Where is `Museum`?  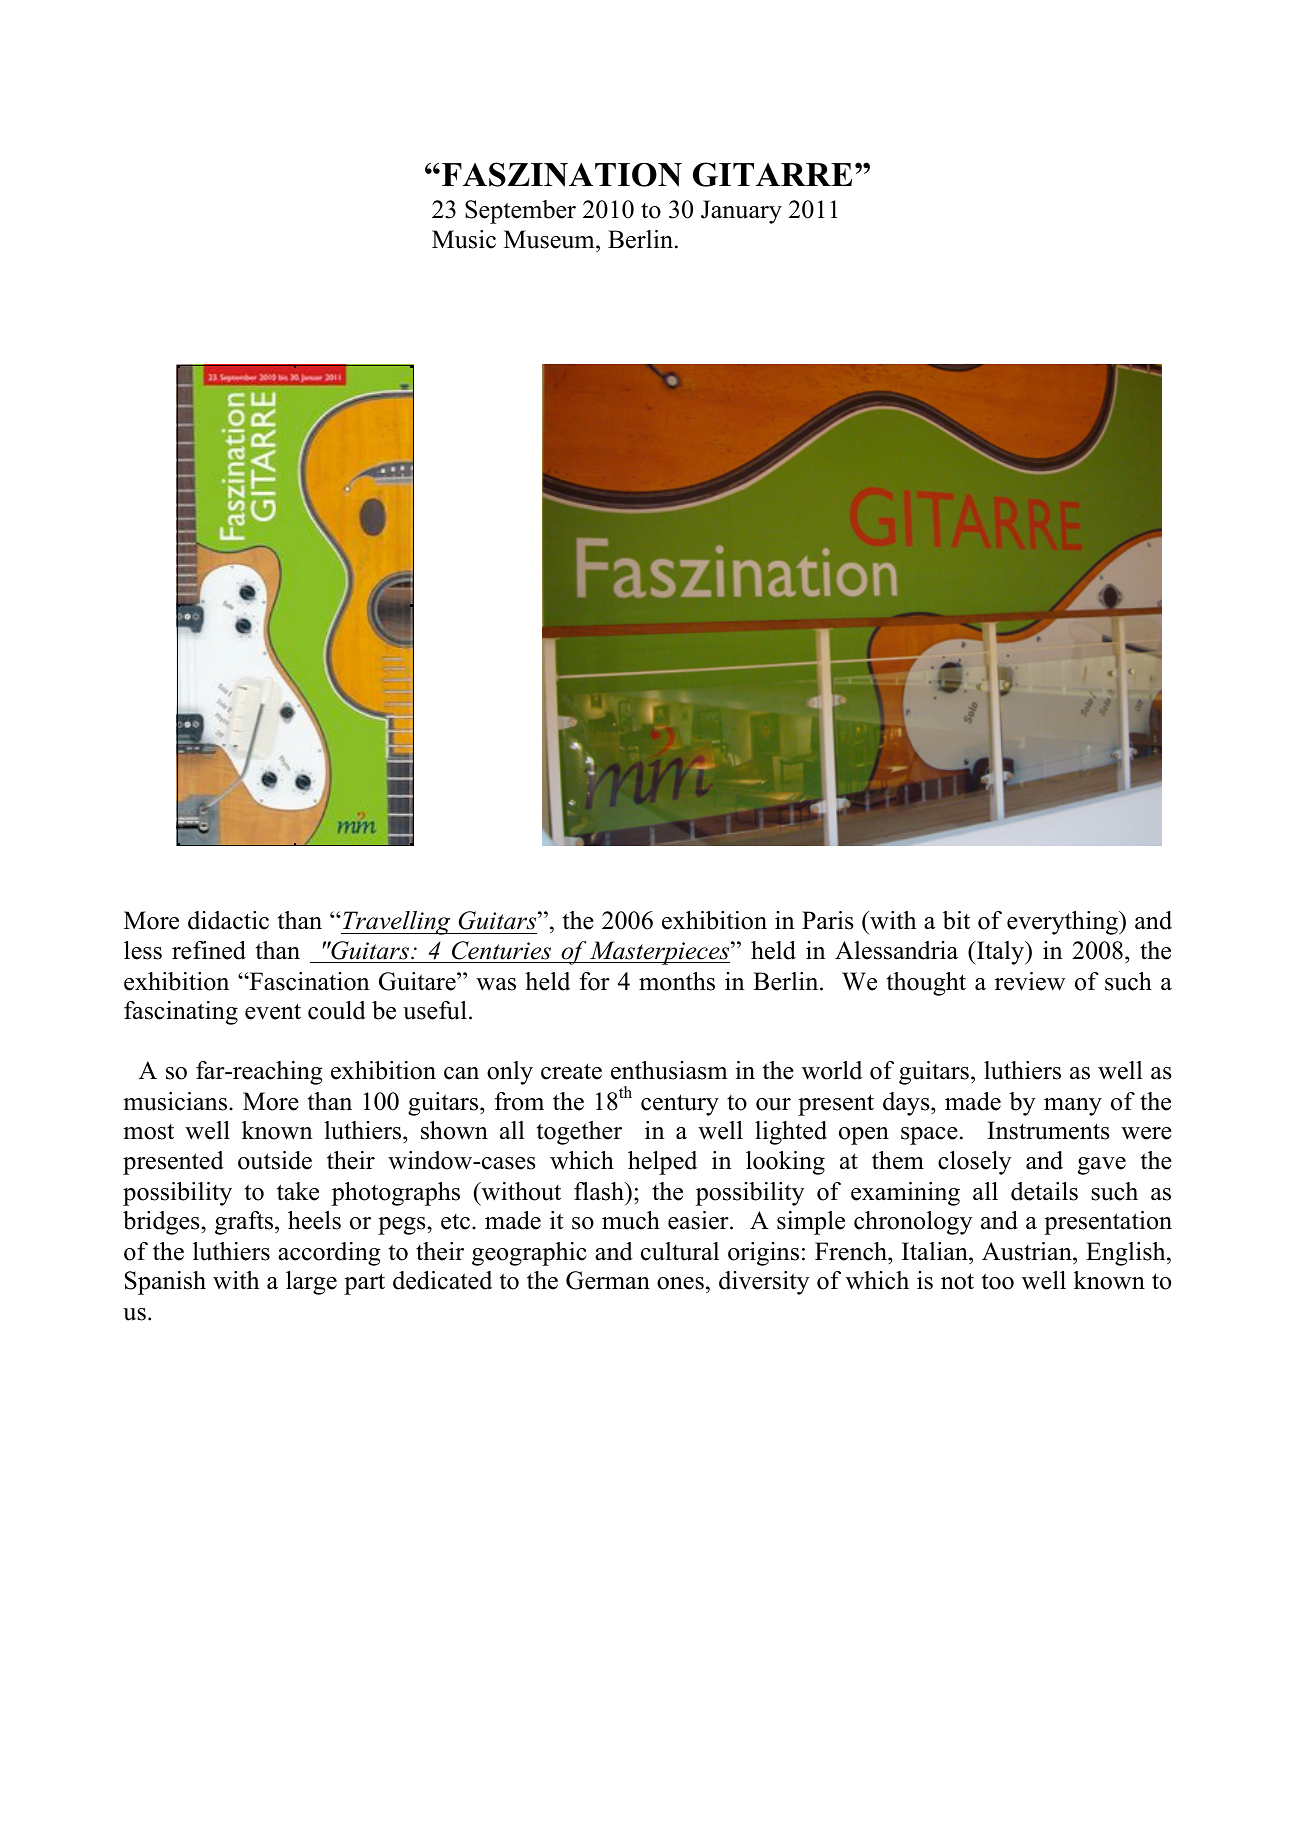 Museum is located at coordinates (550, 239).
